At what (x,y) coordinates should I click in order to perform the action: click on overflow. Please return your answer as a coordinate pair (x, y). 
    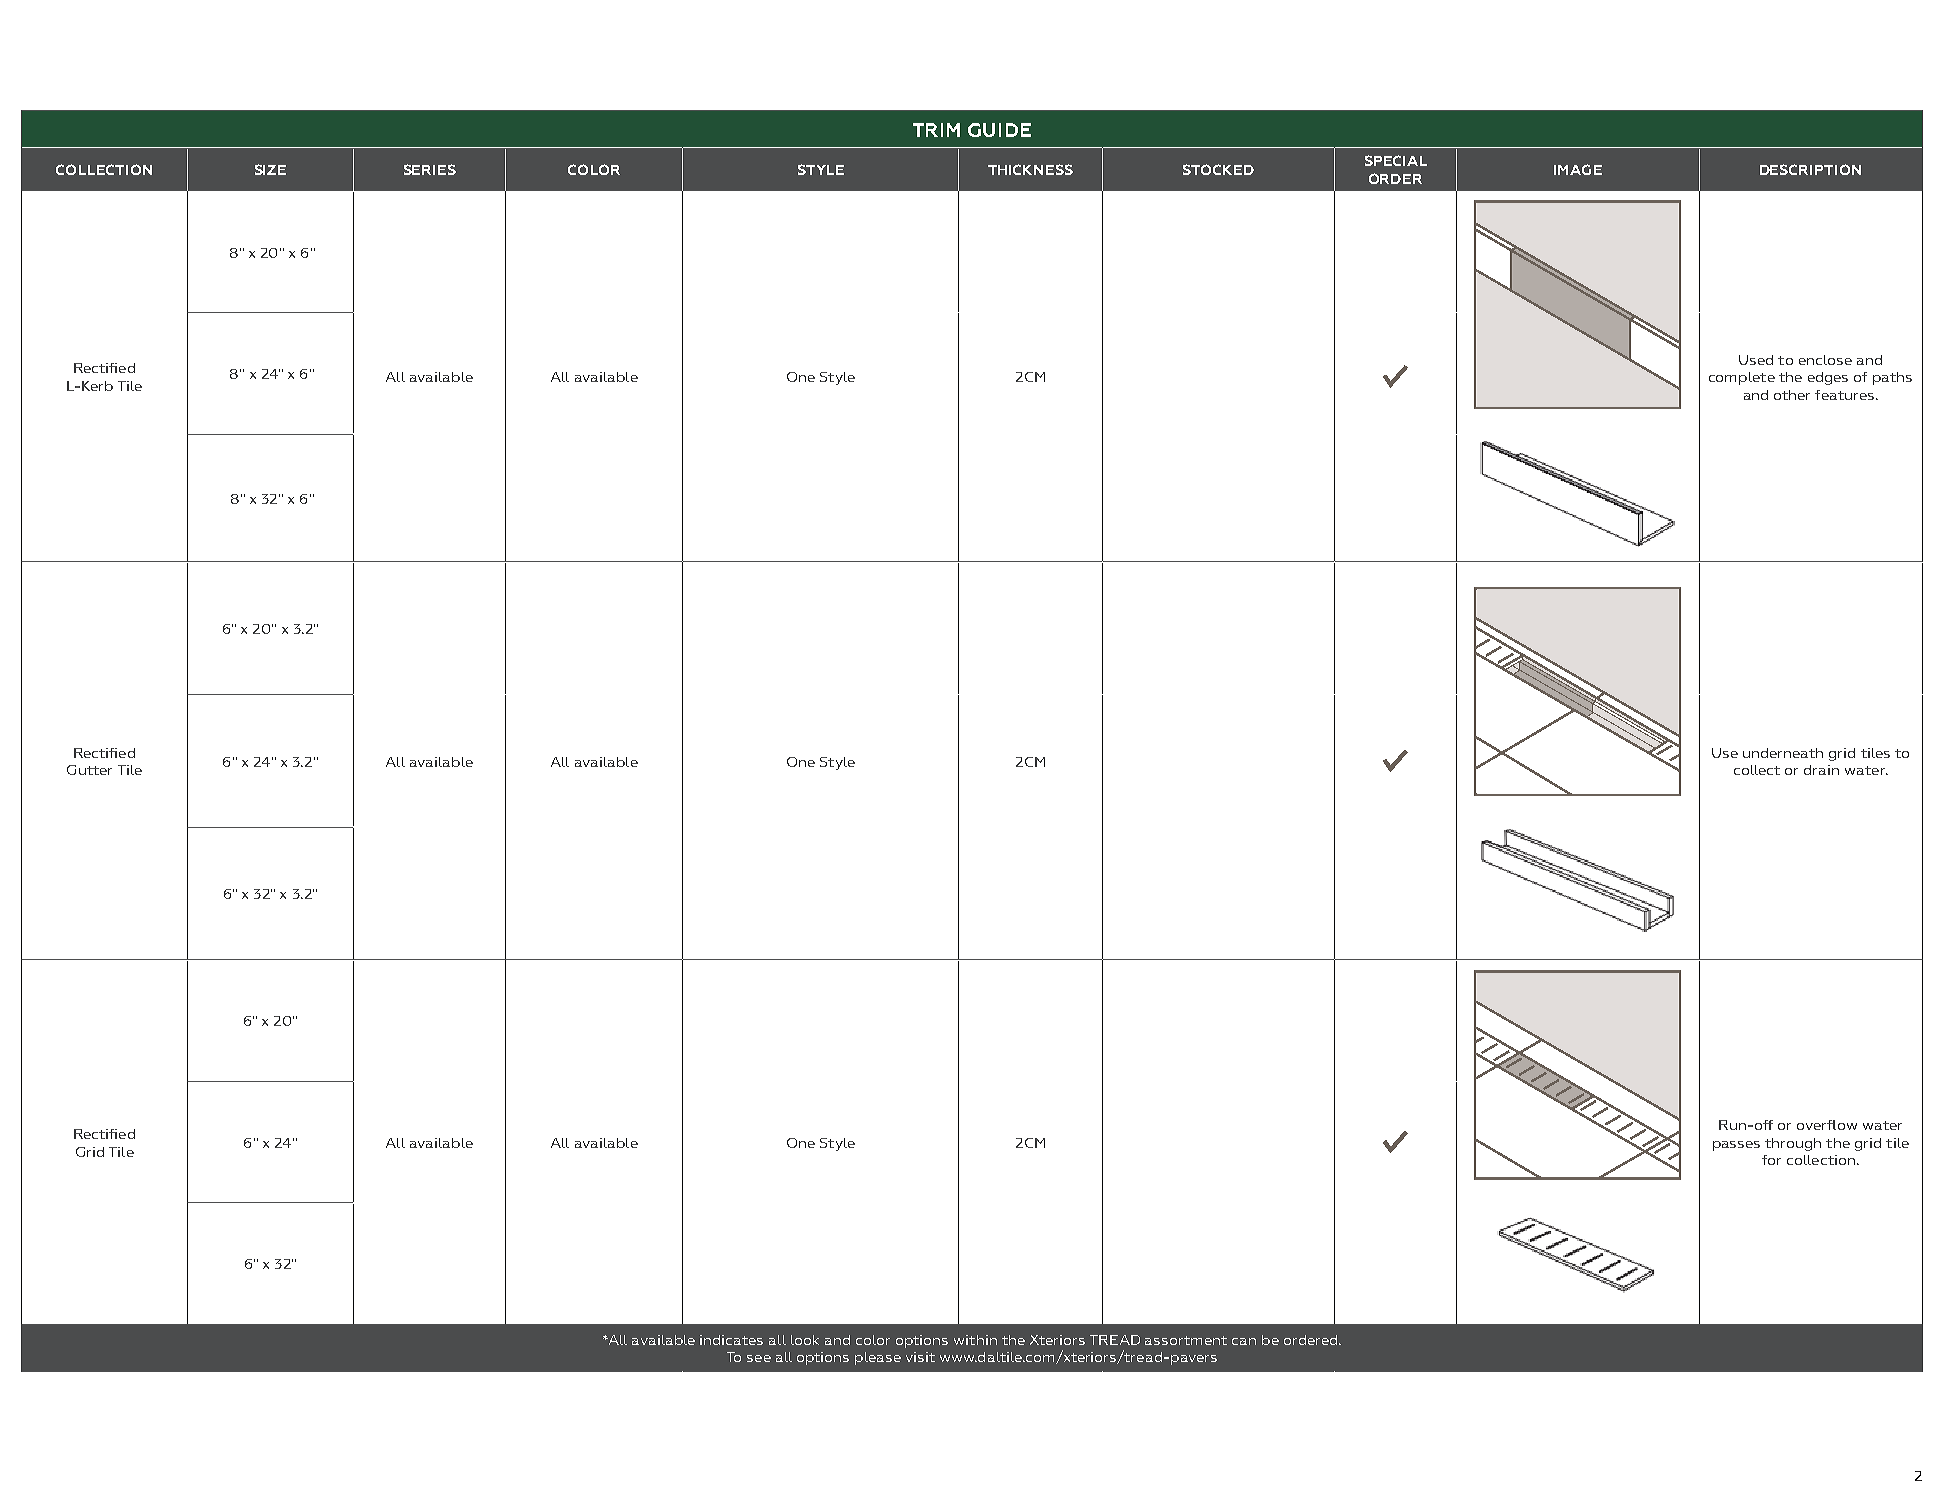
    Looking at the image, I should click on (1827, 1125).
